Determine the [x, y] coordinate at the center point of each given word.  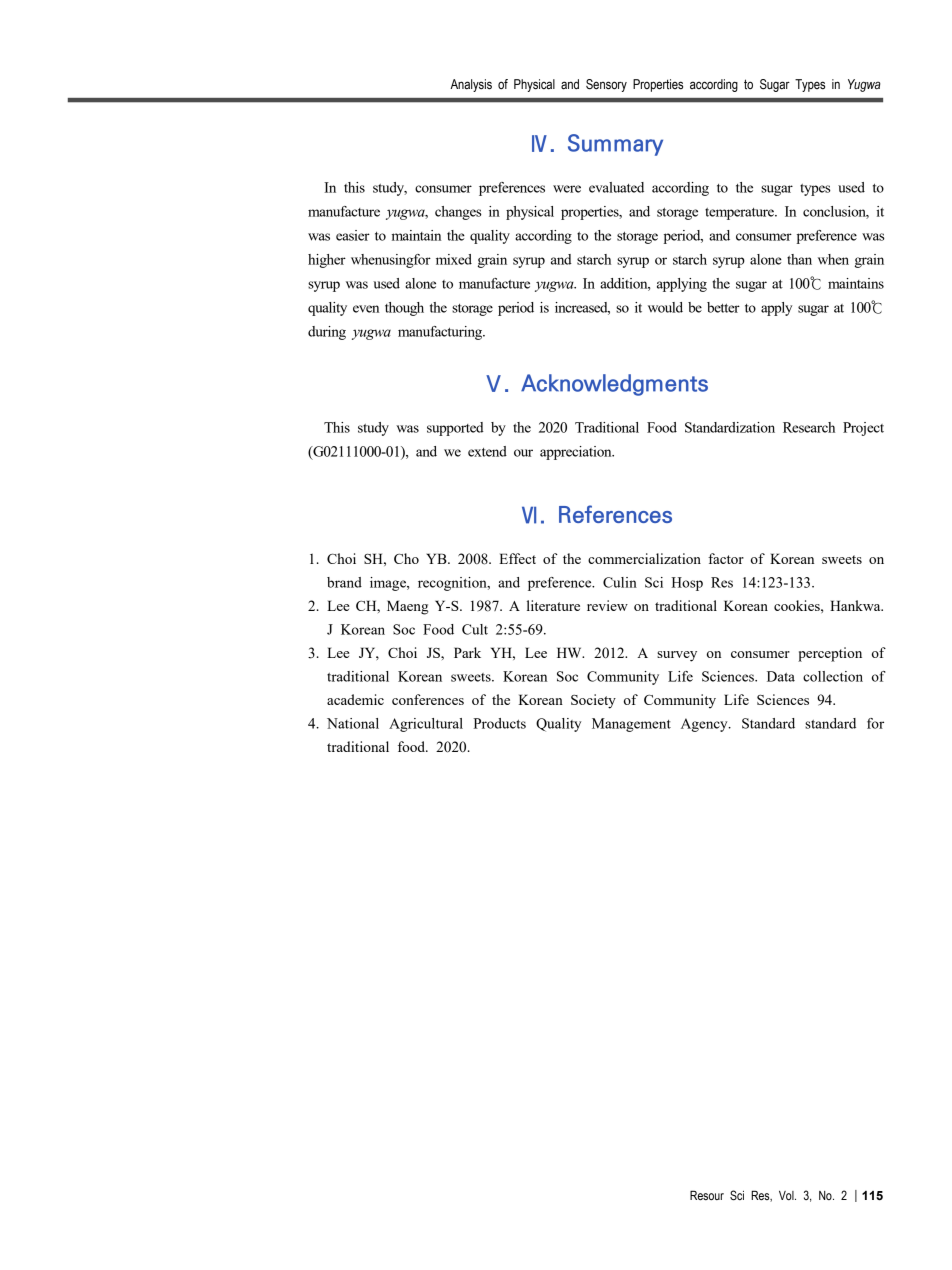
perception [830, 654]
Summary [615, 145]
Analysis [471, 85]
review [607, 605]
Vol [787, 1195]
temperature [740, 214]
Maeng [408, 607]
